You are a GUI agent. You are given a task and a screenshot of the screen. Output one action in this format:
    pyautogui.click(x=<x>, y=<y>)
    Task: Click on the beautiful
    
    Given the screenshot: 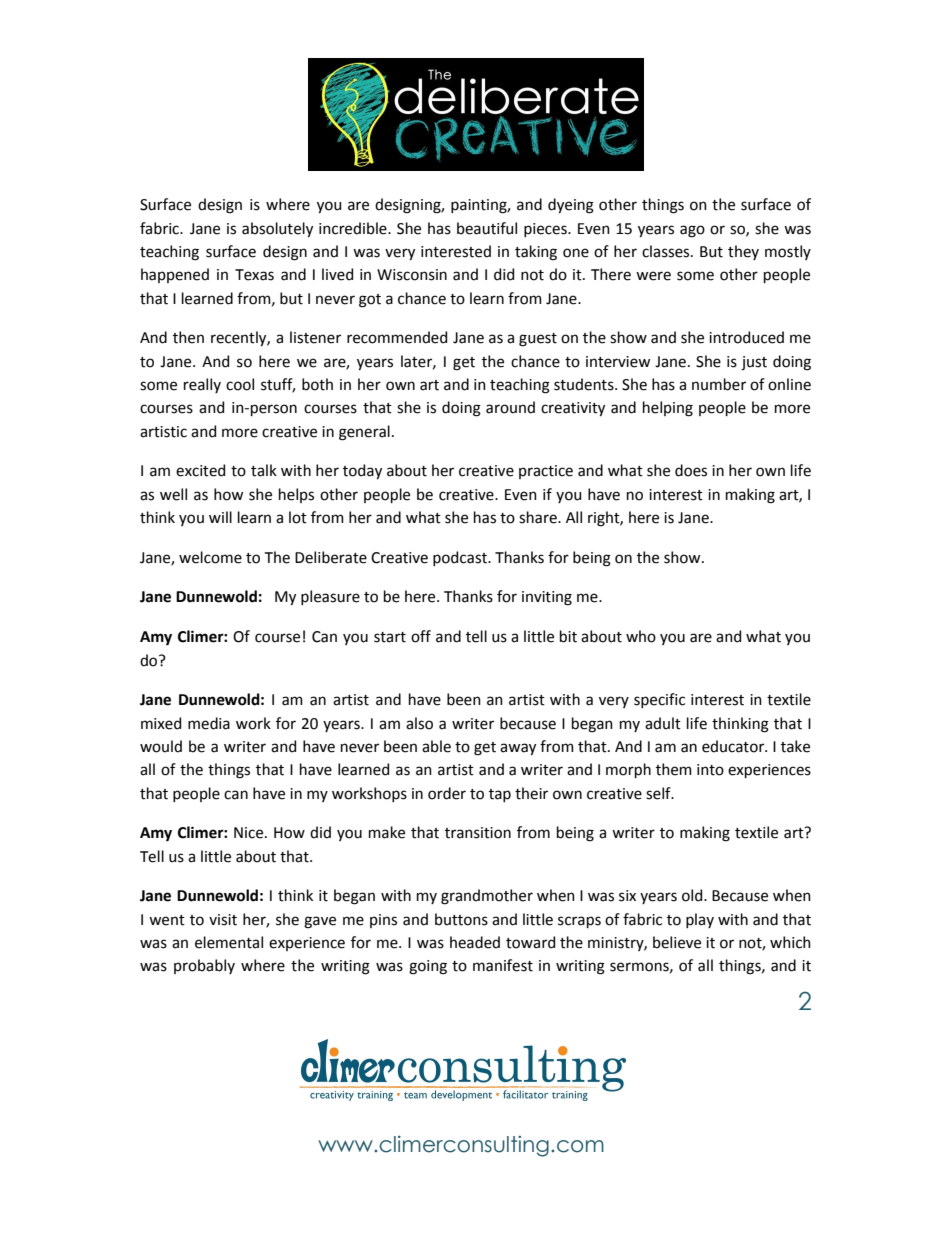 What is the action you would take?
    pyautogui.click(x=487, y=228)
